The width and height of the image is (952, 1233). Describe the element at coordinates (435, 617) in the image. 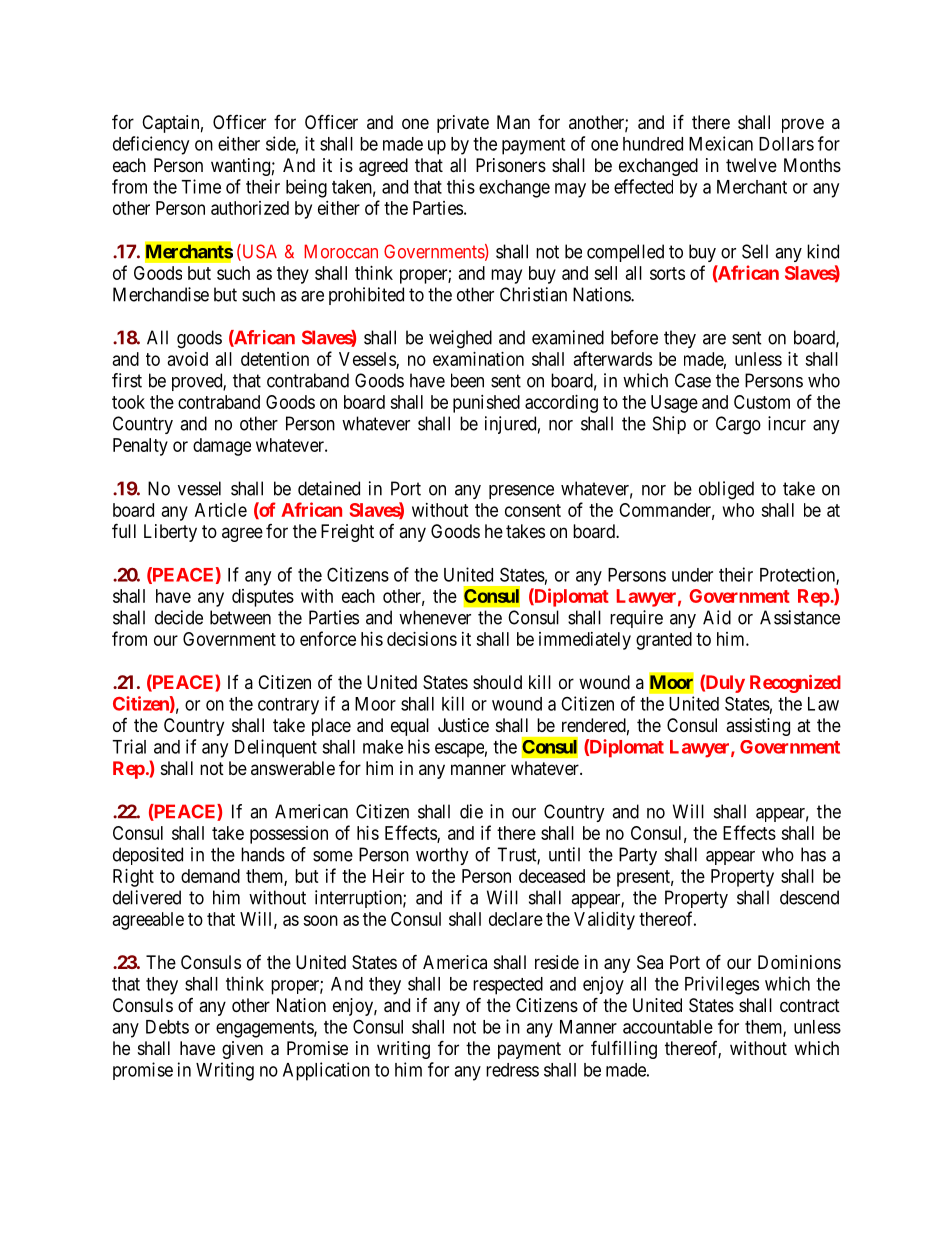

I see `whenever` at that location.
